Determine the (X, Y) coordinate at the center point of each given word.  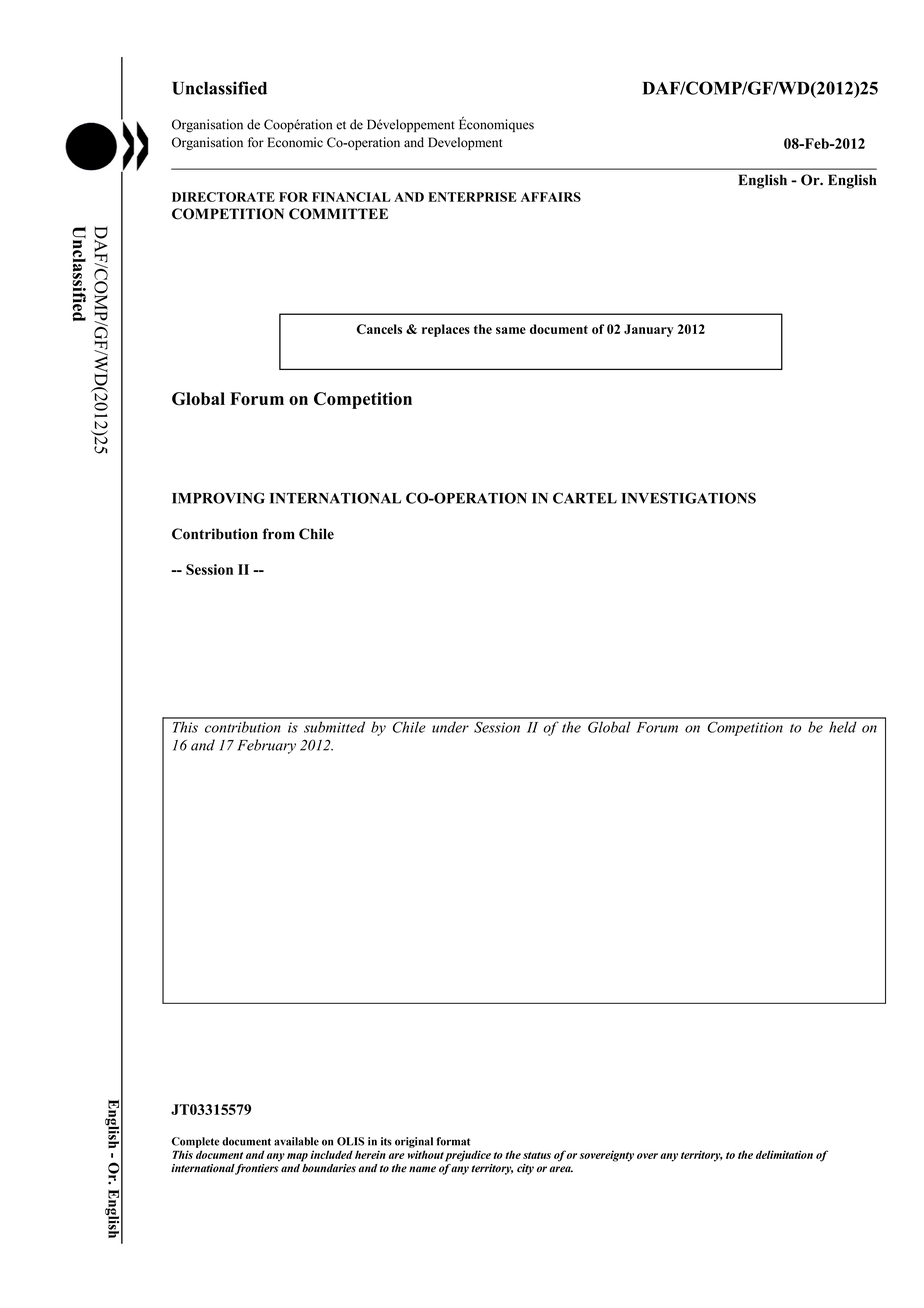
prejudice (468, 1156)
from (279, 534)
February (266, 746)
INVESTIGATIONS (689, 498)
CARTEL (585, 498)
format (453, 1141)
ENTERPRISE (472, 197)
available (296, 1141)
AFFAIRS (551, 197)
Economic (295, 142)
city (525, 1169)
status (537, 1155)
